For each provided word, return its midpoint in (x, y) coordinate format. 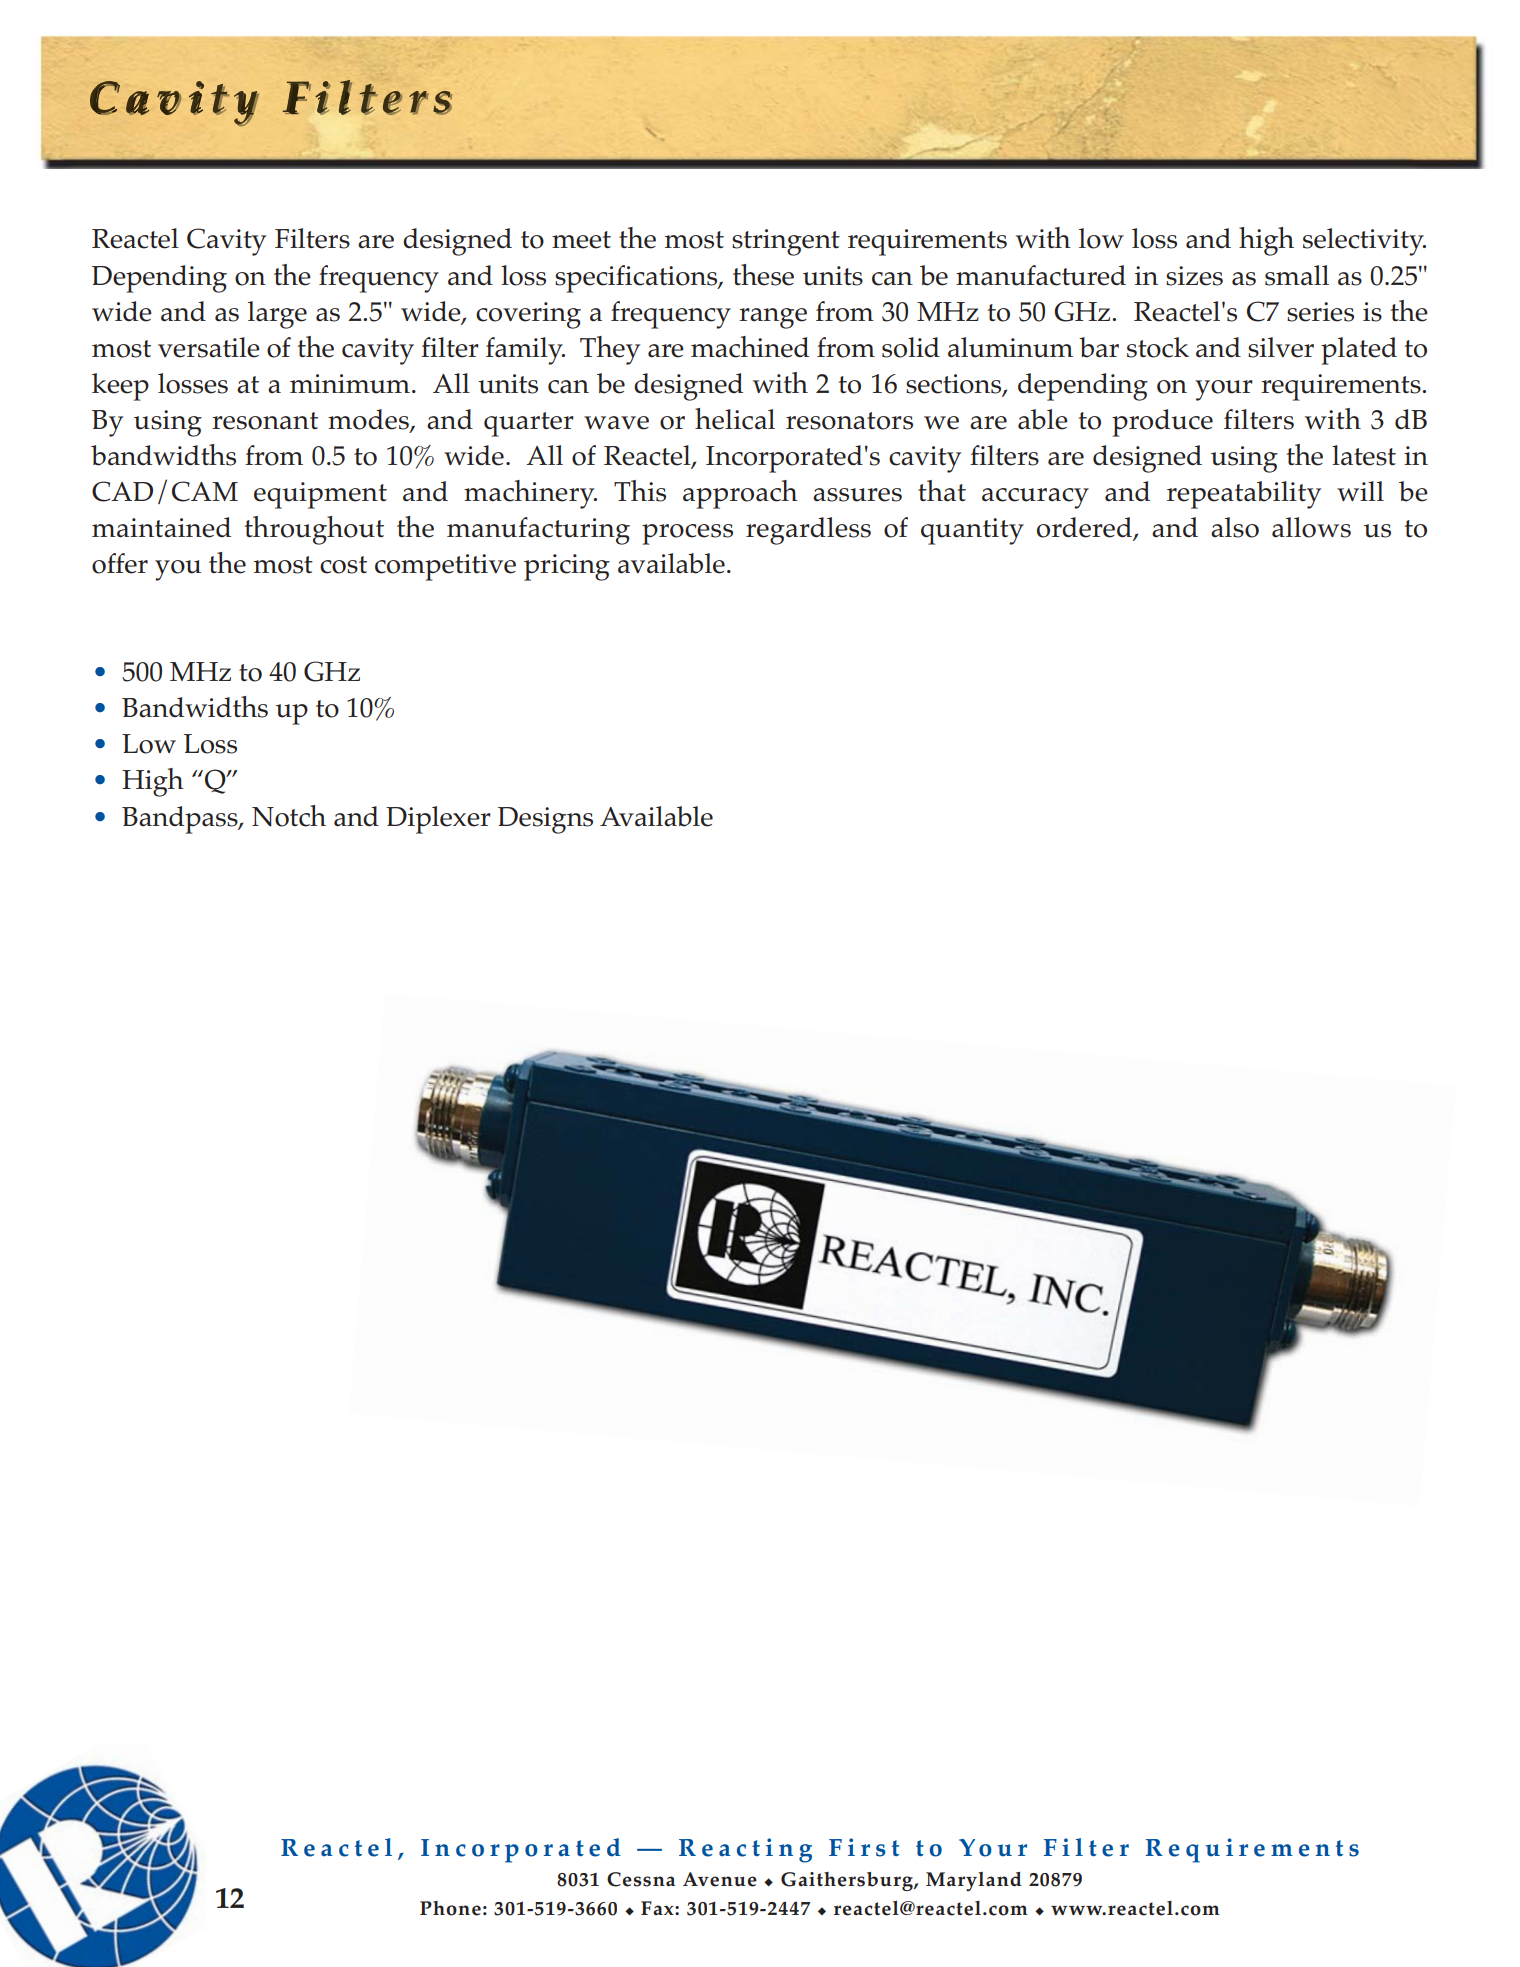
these (763, 275)
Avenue (720, 1879)
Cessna (641, 1879)
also (1235, 527)
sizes (1194, 276)
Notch (289, 816)
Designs (545, 820)
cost (343, 565)
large (277, 315)
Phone (450, 1908)
